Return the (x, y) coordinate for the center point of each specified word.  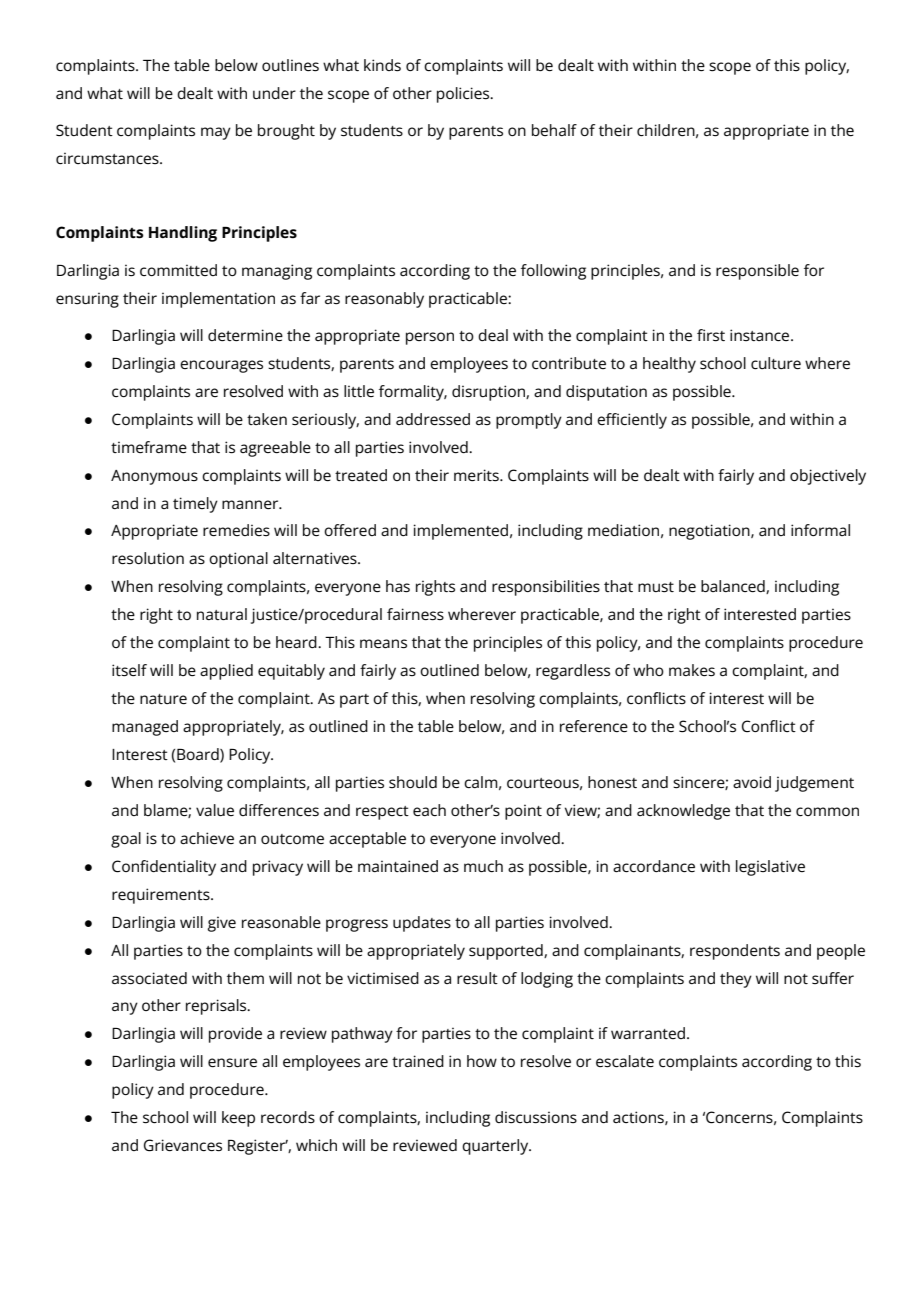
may (216, 133)
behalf (554, 130)
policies (464, 95)
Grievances (183, 1145)
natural (222, 614)
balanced (734, 587)
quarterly (496, 1147)
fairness (415, 614)
